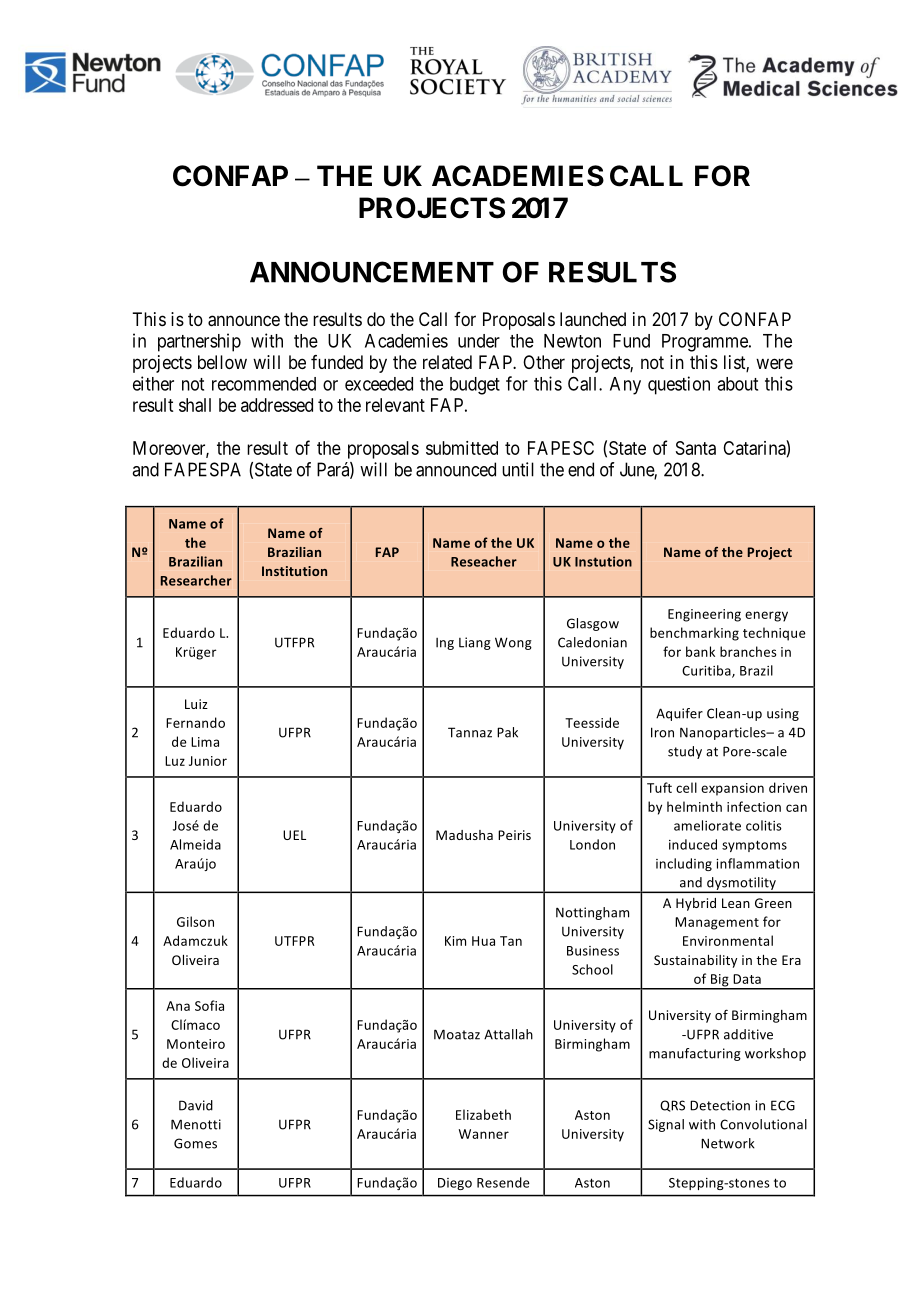 This screenshot has width=924, height=1308. Describe the element at coordinates (455, 1184) in the screenshot. I see `Diego` at that location.
